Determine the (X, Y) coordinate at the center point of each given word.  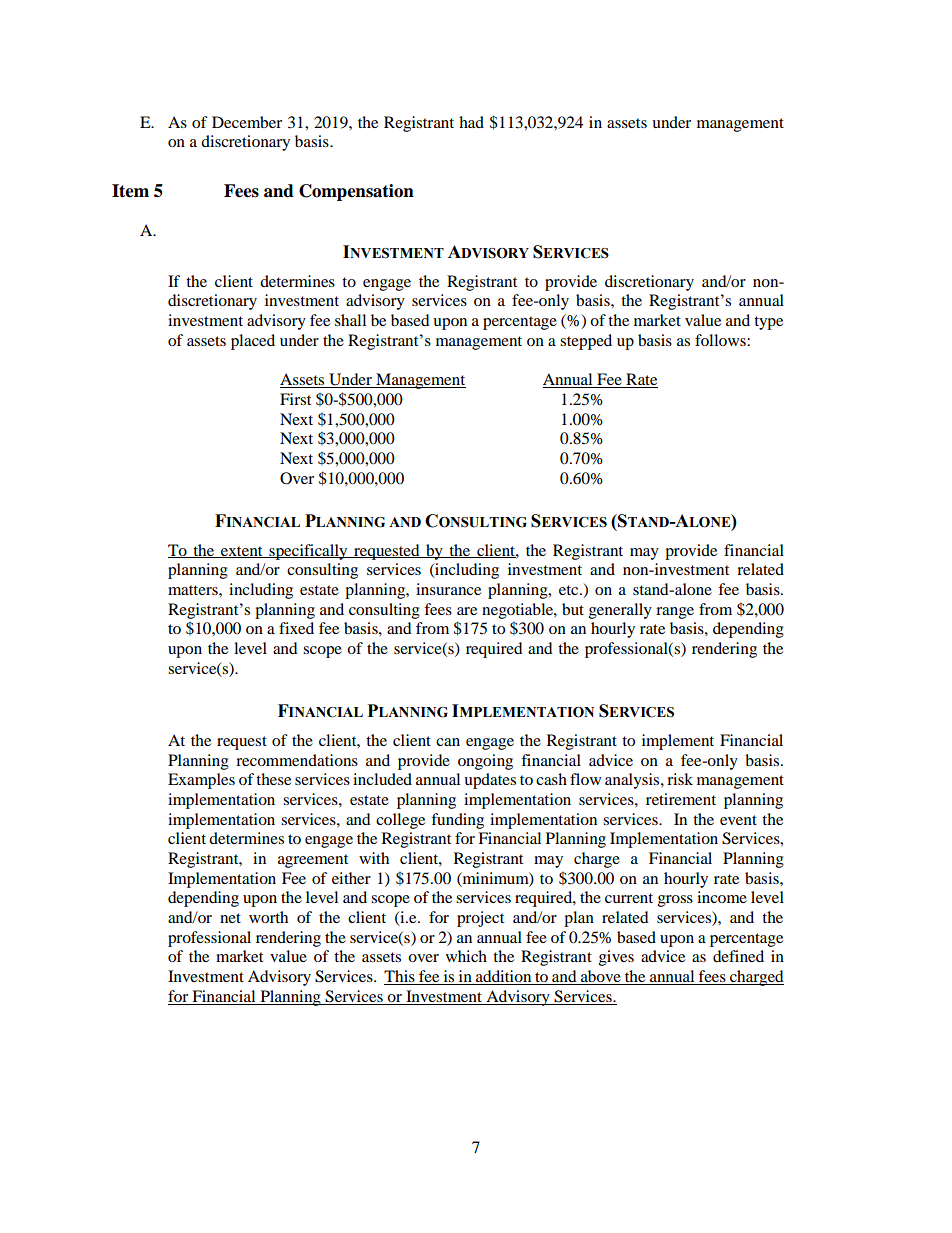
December (247, 122)
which (466, 956)
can (448, 742)
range (675, 613)
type (768, 323)
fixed (296, 628)
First (295, 399)
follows (721, 340)
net (230, 918)
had (471, 122)
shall (350, 320)
